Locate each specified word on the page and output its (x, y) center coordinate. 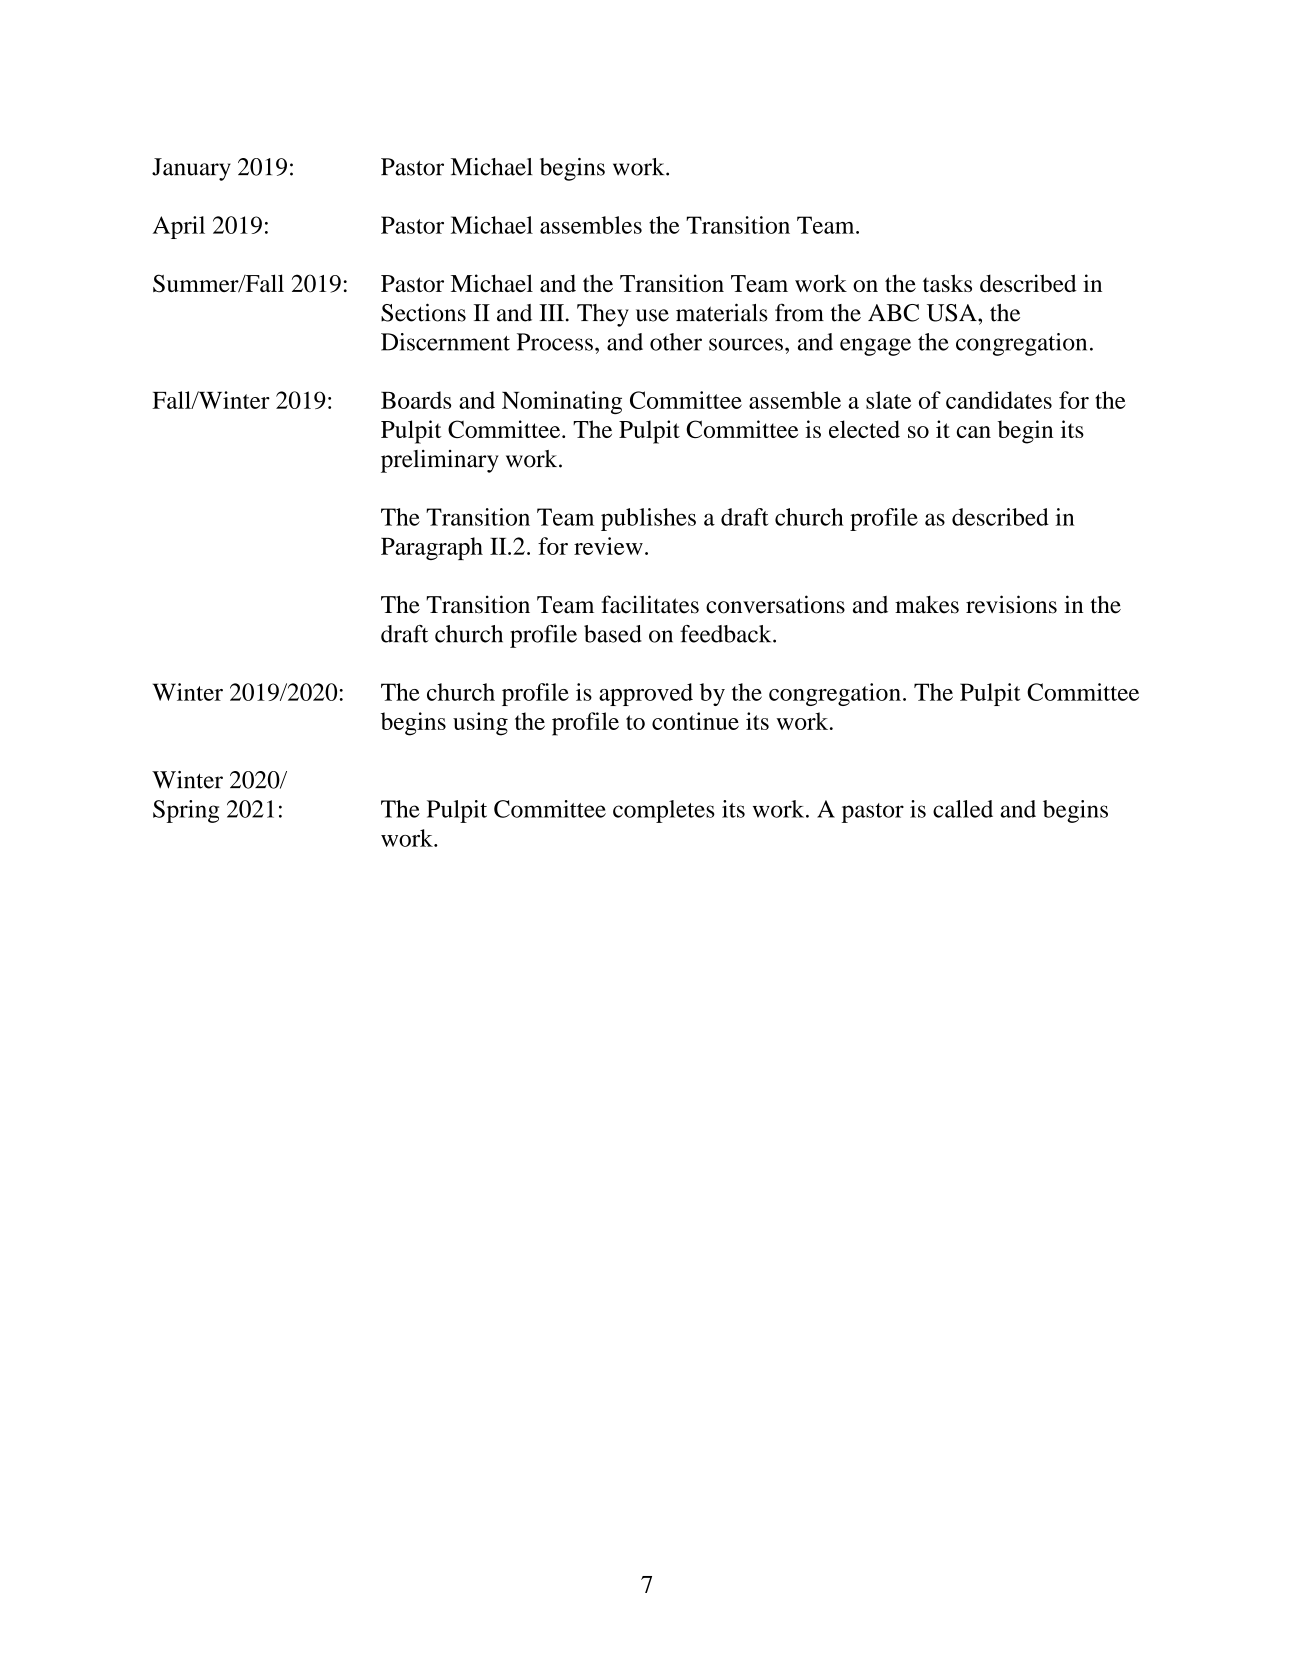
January (191, 169)
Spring (186, 811)
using (480, 724)
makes (927, 605)
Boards (416, 400)
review (608, 546)
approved (646, 694)
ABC (893, 313)
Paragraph (432, 548)
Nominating (562, 402)
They (603, 315)
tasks (947, 283)
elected (864, 429)
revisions (1011, 604)
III (551, 312)
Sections (423, 312)
